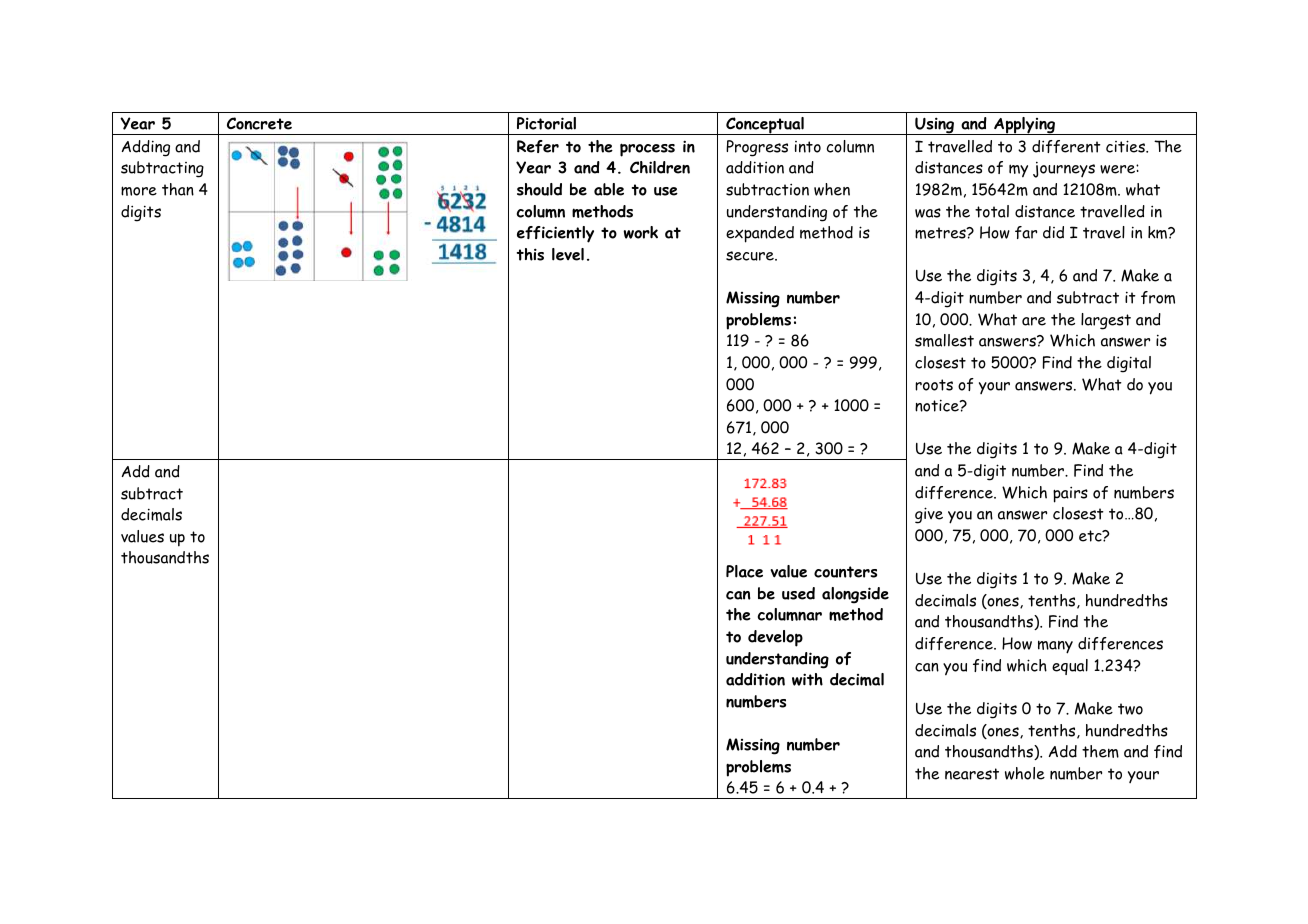  What do you see at coordinates (807, 679) in the document?
I see `with` at bounding box center [807, 679].
